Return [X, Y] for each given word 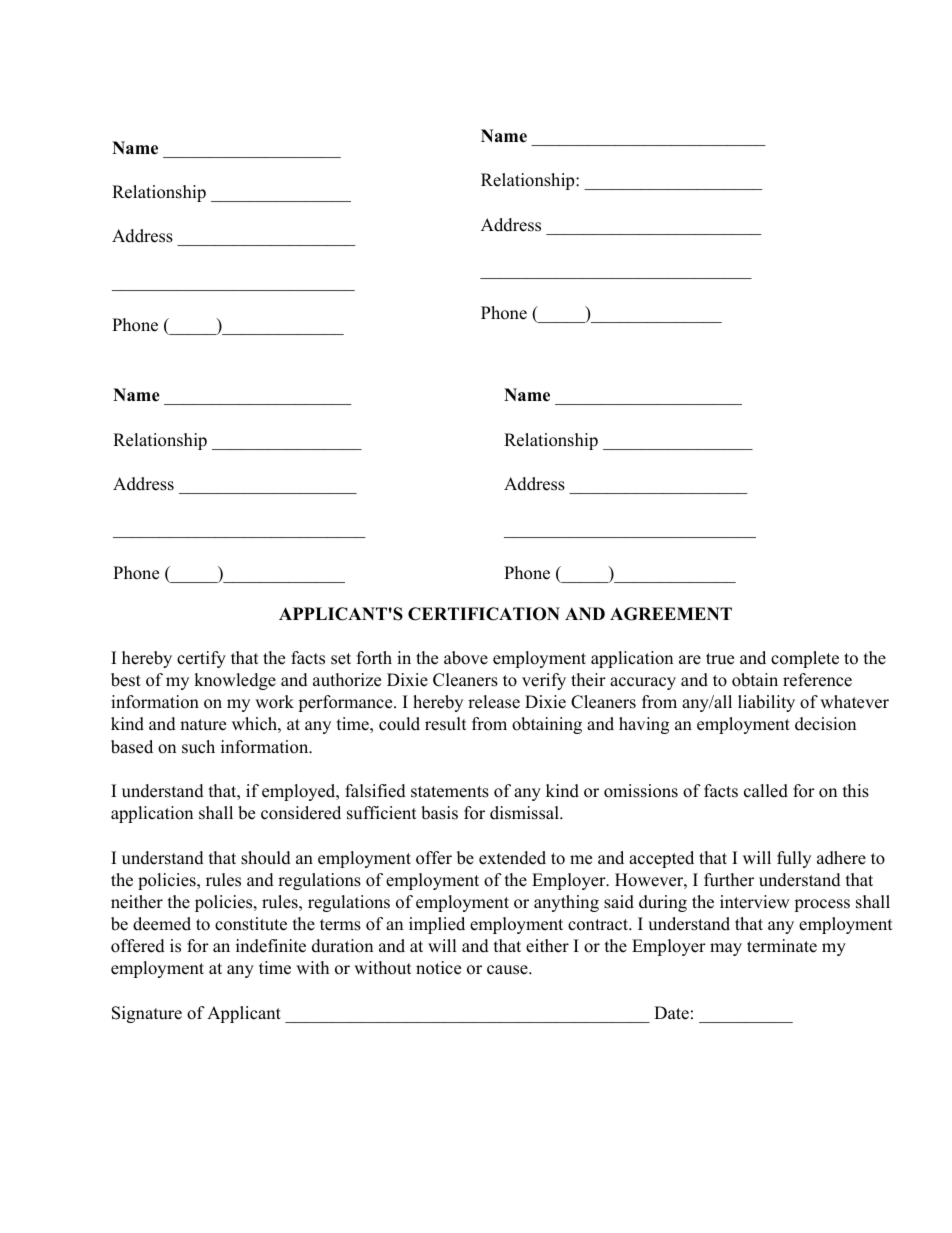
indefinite [271, 946]
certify [201, 659]
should [266, 858]
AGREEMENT [671, 614]
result [446, 724]
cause [508, 970]
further [729, 880]
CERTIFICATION [484, 614]
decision [825, 724]
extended [512, 858]
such [198, 747]
